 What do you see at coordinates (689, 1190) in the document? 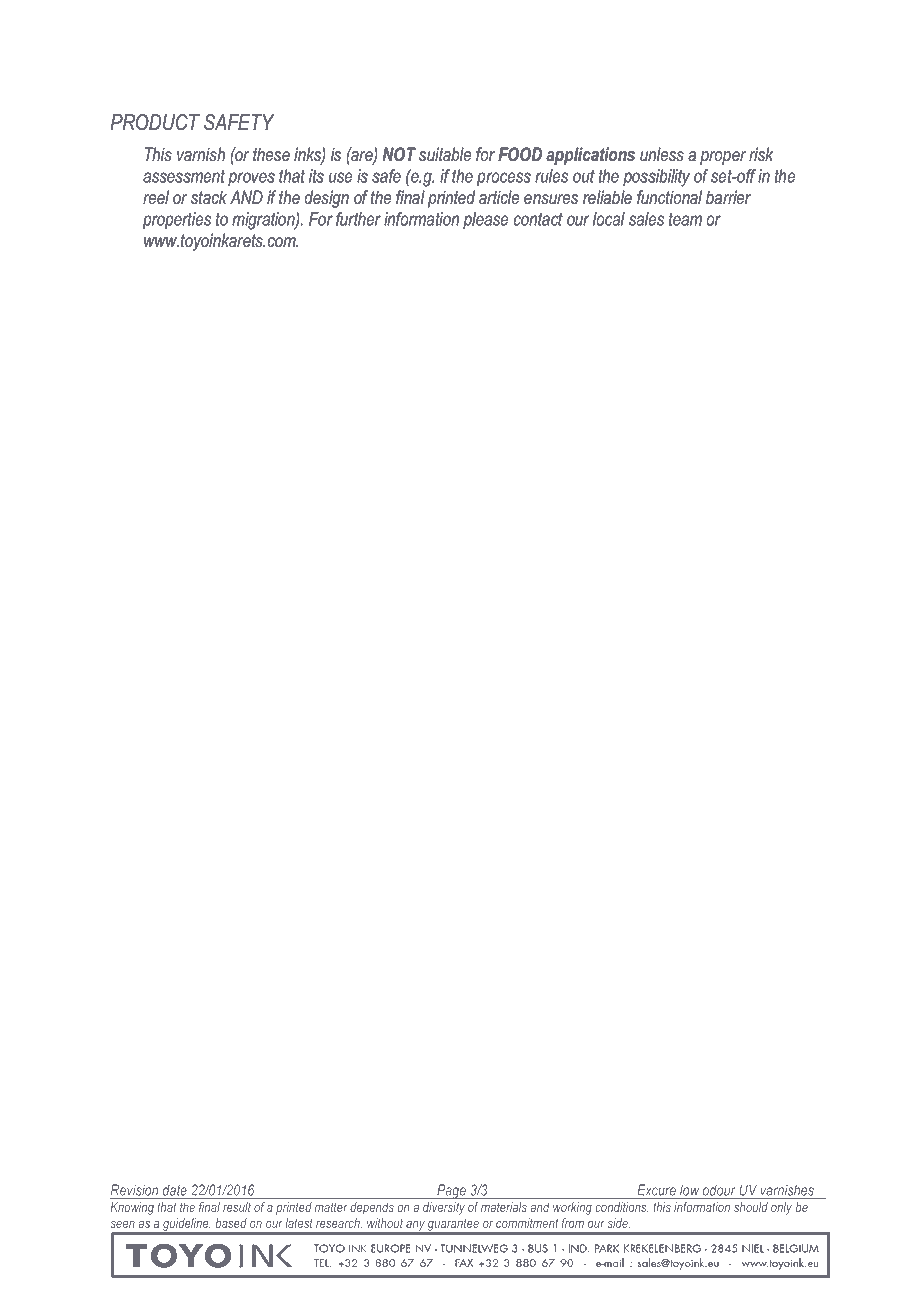
I see `low` at bounding box center [689, 1190].
